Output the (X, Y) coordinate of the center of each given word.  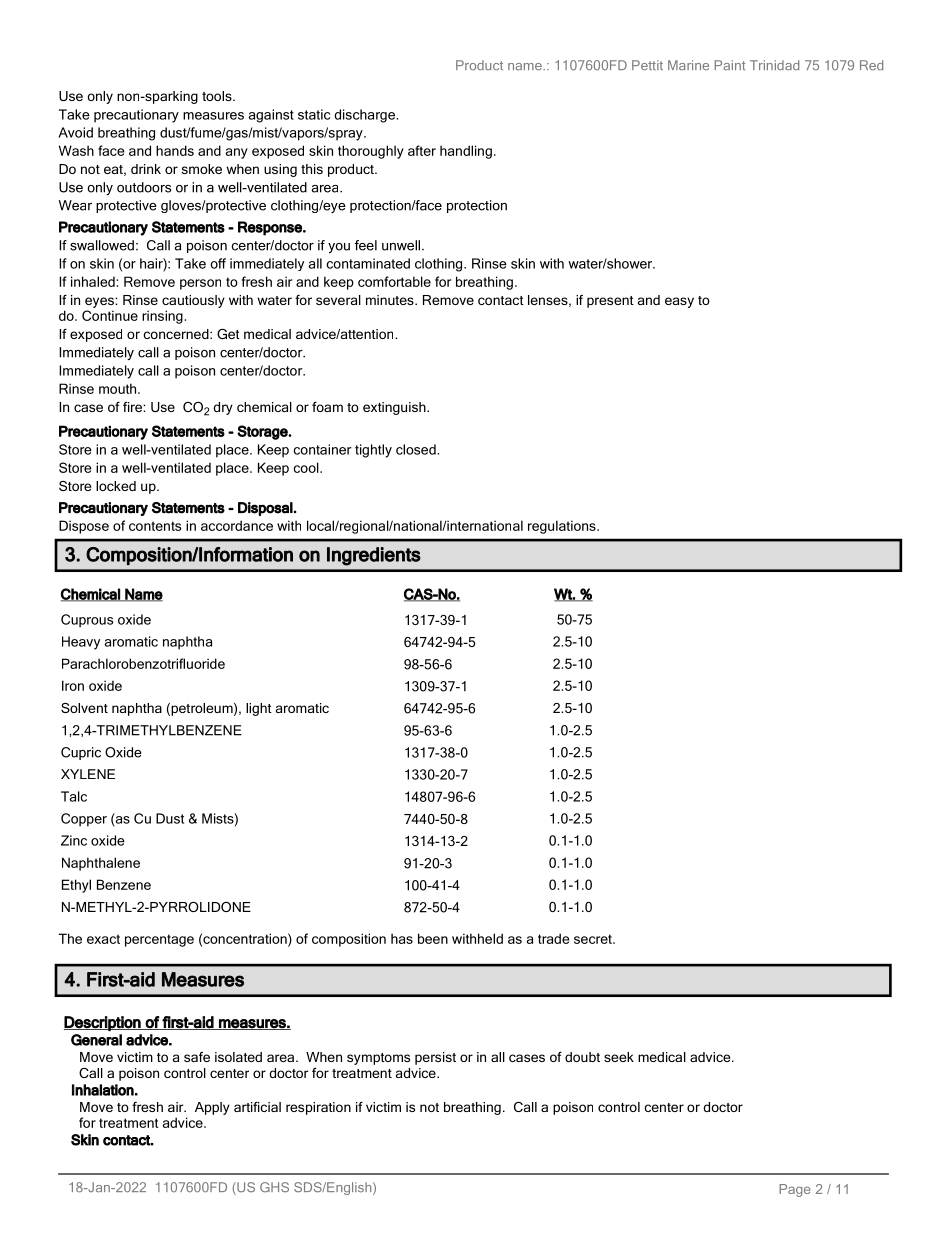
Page (794, 1190)
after (422, 150)
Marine (688, 65)
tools (218, 96)
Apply (212, 1108)
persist (435, 1058)
